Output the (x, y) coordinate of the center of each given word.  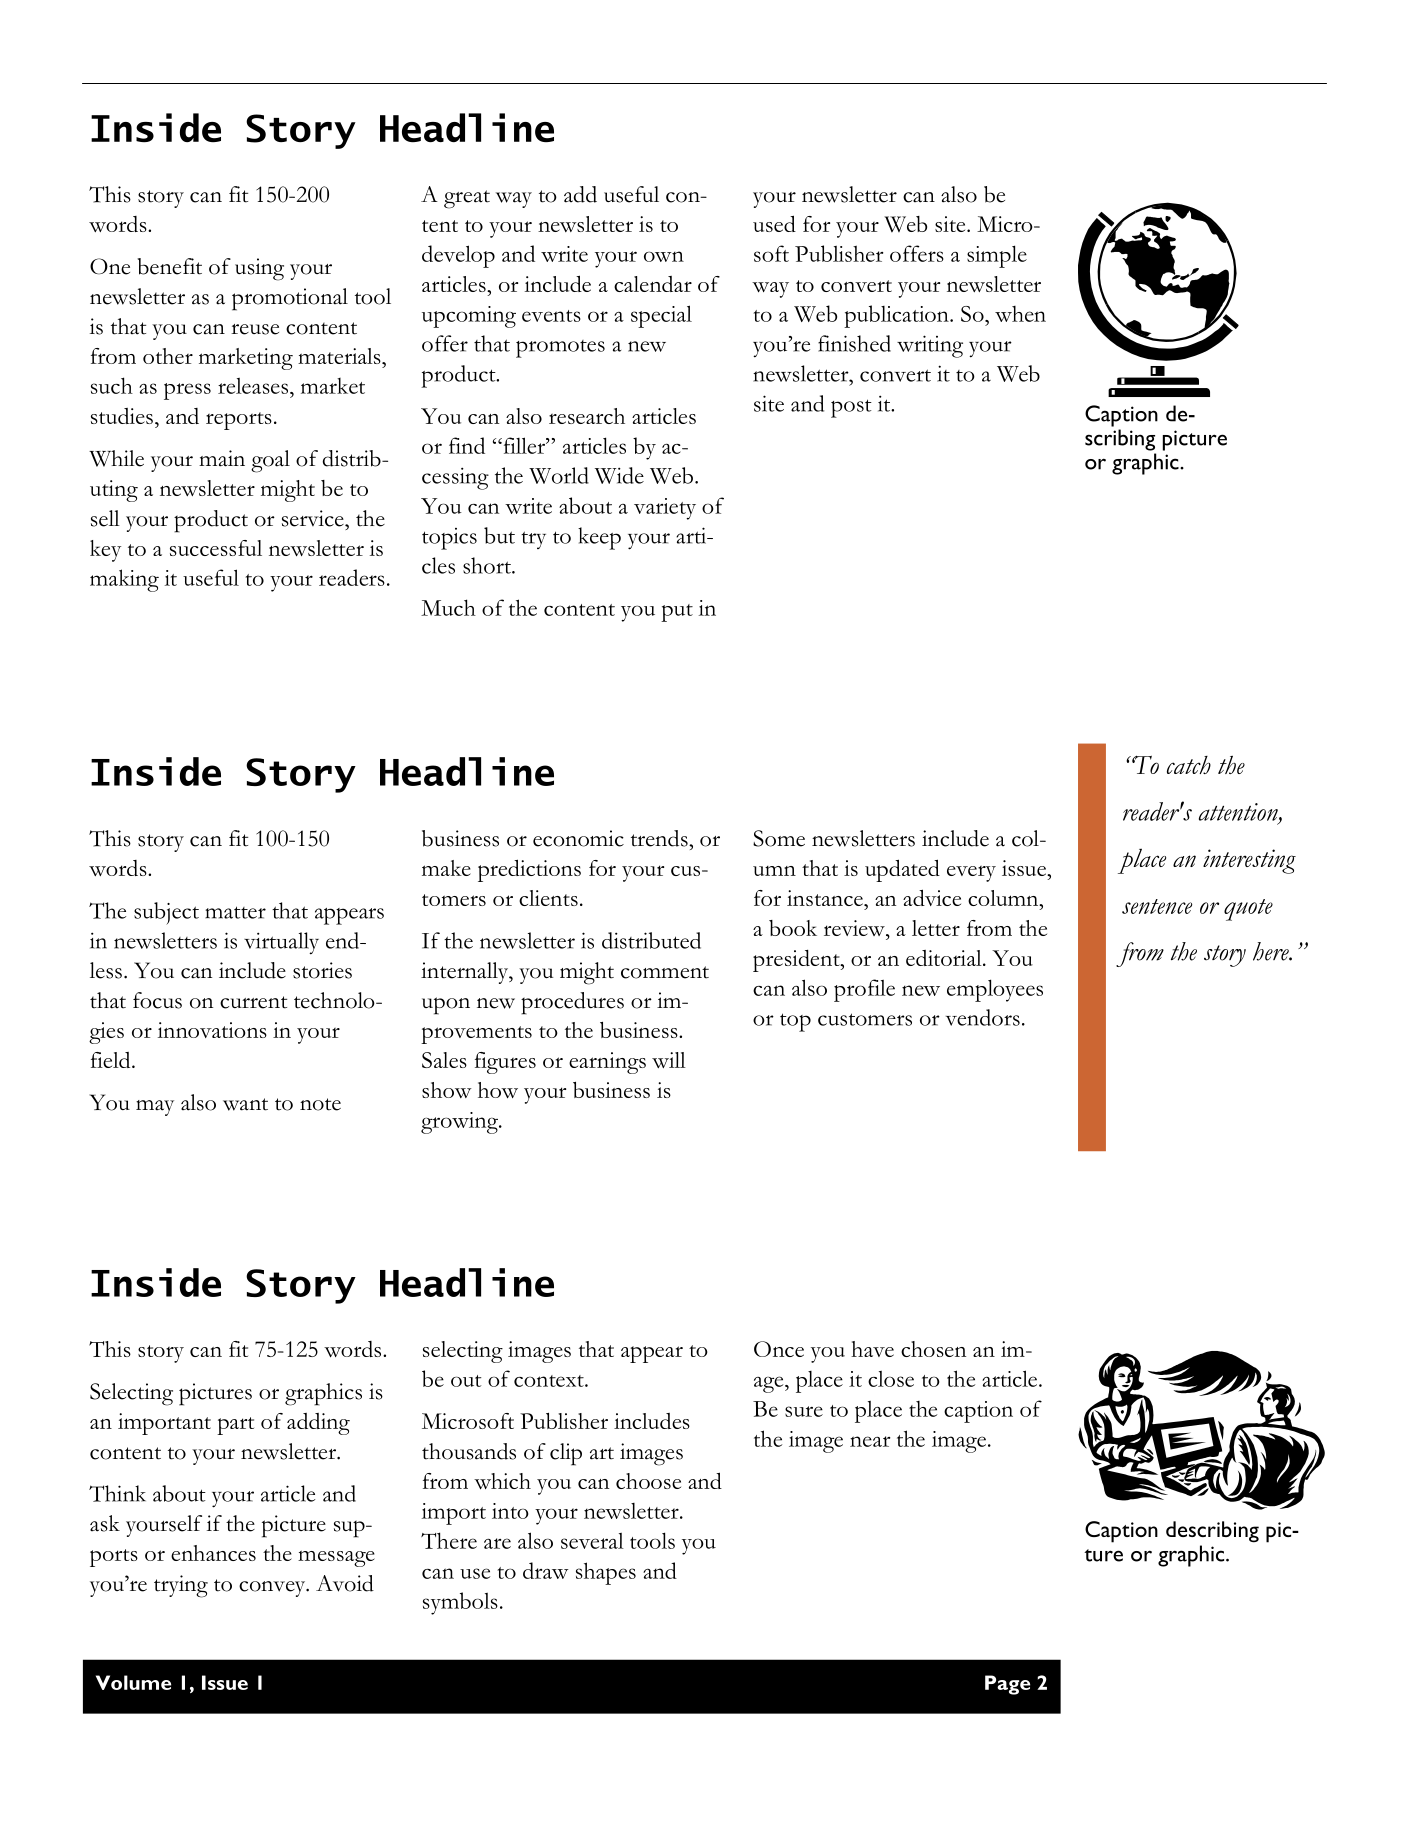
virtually (281, 943)
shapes (606, 1573)
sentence (1157, 906)
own (664, 256)
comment (665, 972)
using (259, 269)
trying (181, 1586)
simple (997, 256)
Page (1007, 1685)
